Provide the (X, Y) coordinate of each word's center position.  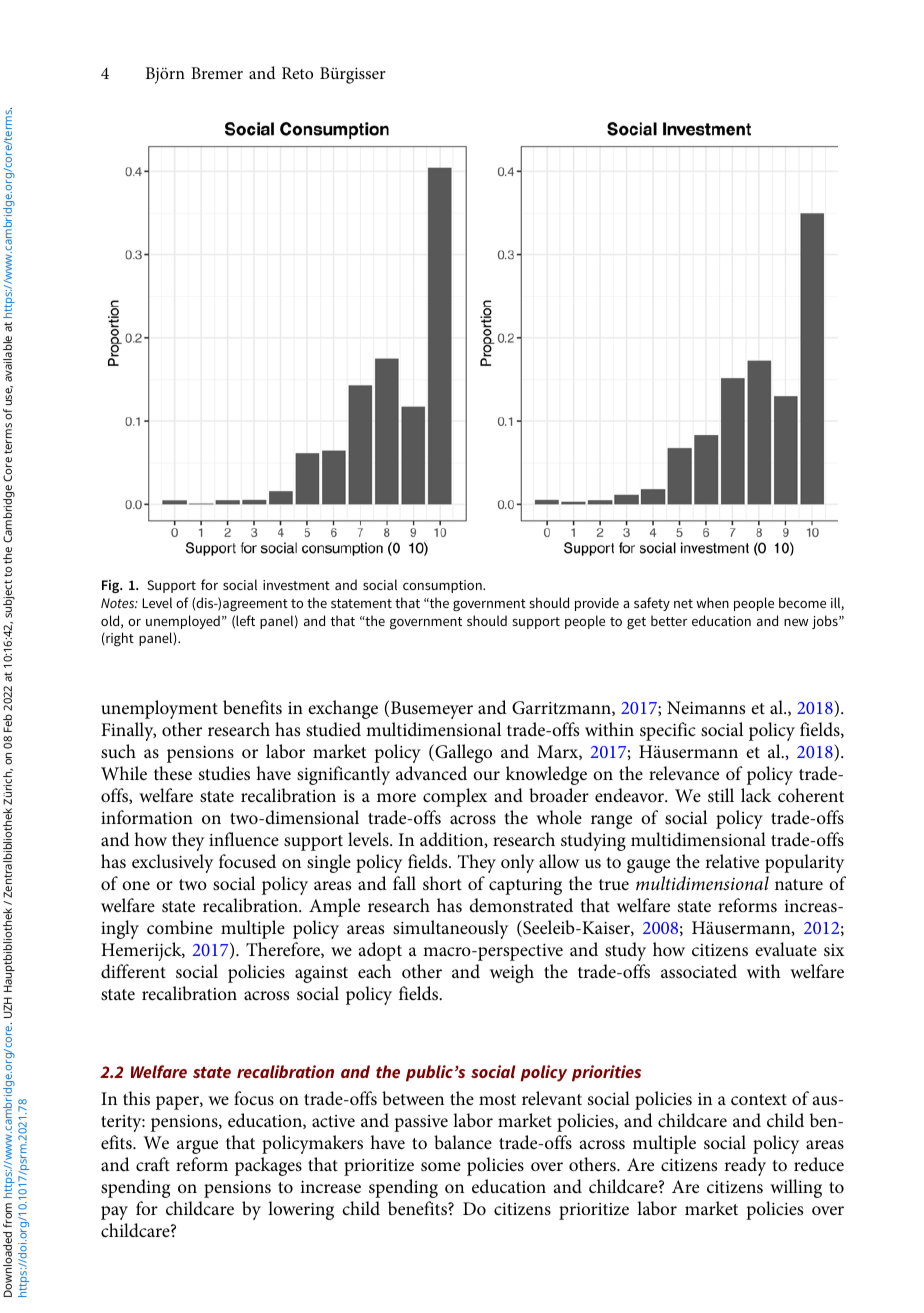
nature (799, 884)
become (802, 602)
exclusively (172, 863)
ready (745, 1166)
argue (197, 1147)
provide (597, 604)
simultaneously (450, 929)
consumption (443, 586)
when (712, 602)
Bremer (217, 73)
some (441, 1166)
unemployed (183, 622)
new (796, 622)
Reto (297, 73)
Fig (112, 586)
